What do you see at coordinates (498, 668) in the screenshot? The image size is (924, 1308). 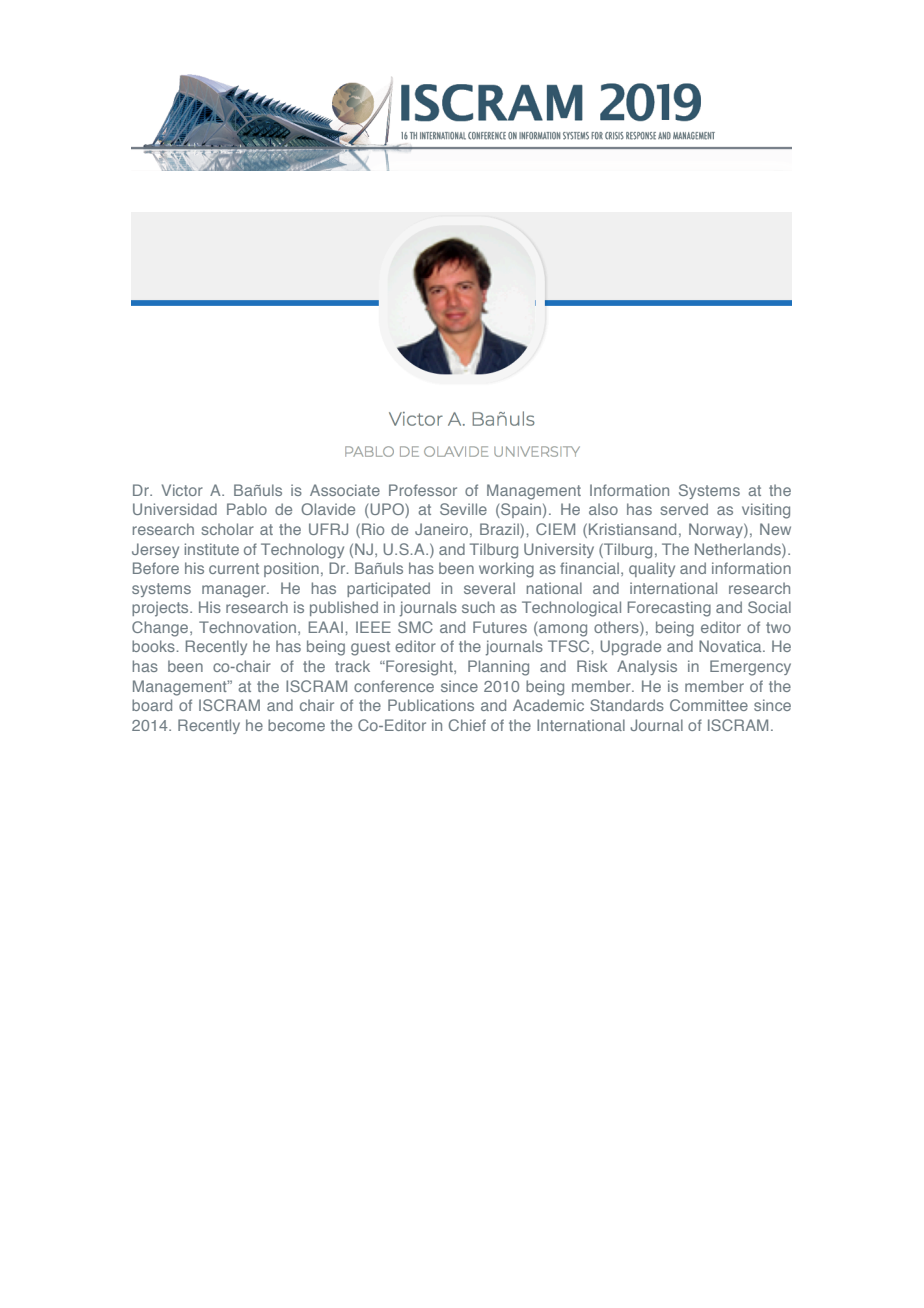 I see `Planning` at bounding box center [498, 668].
